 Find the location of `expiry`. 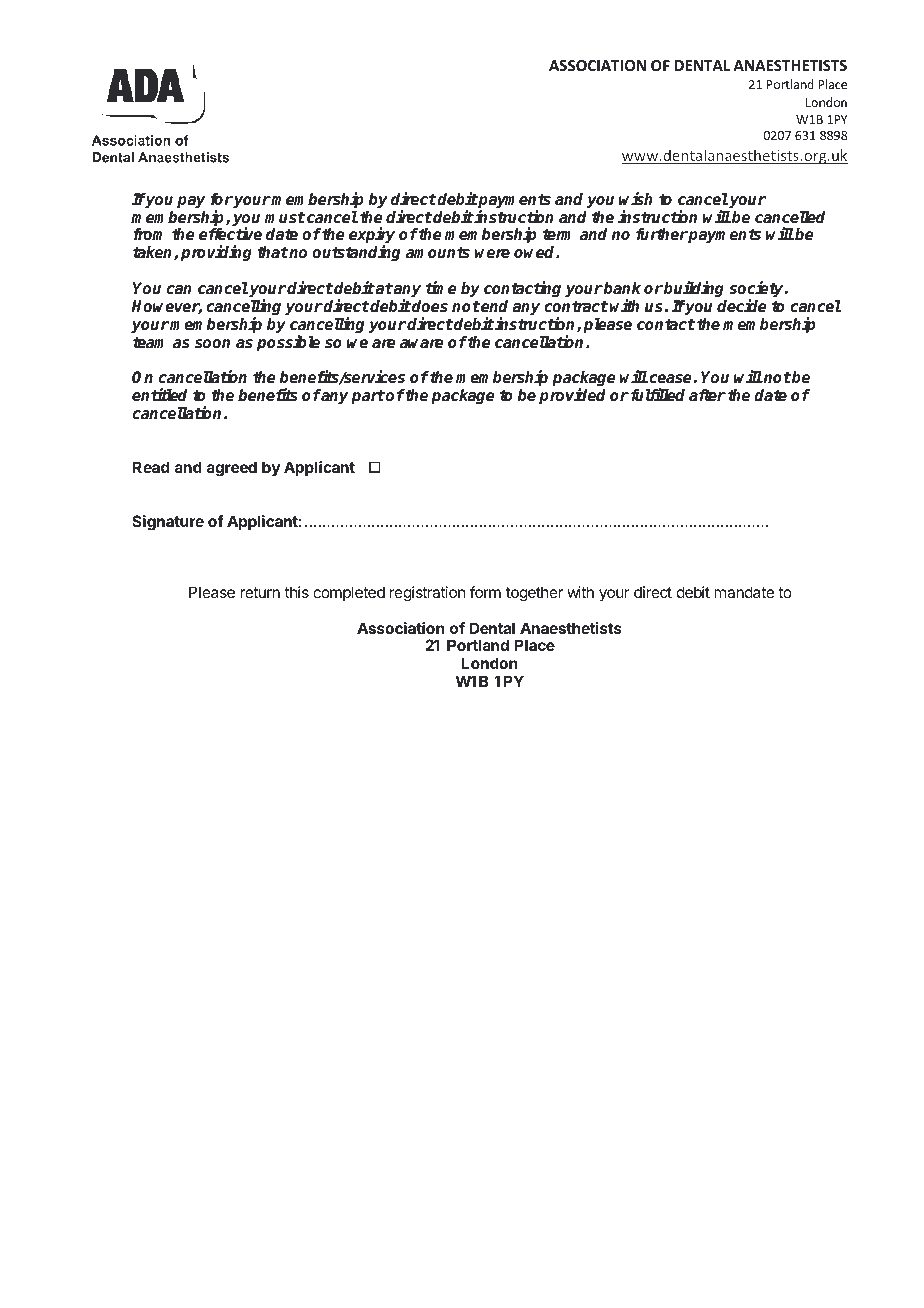

expiry is located at coordinates (372, 237).
